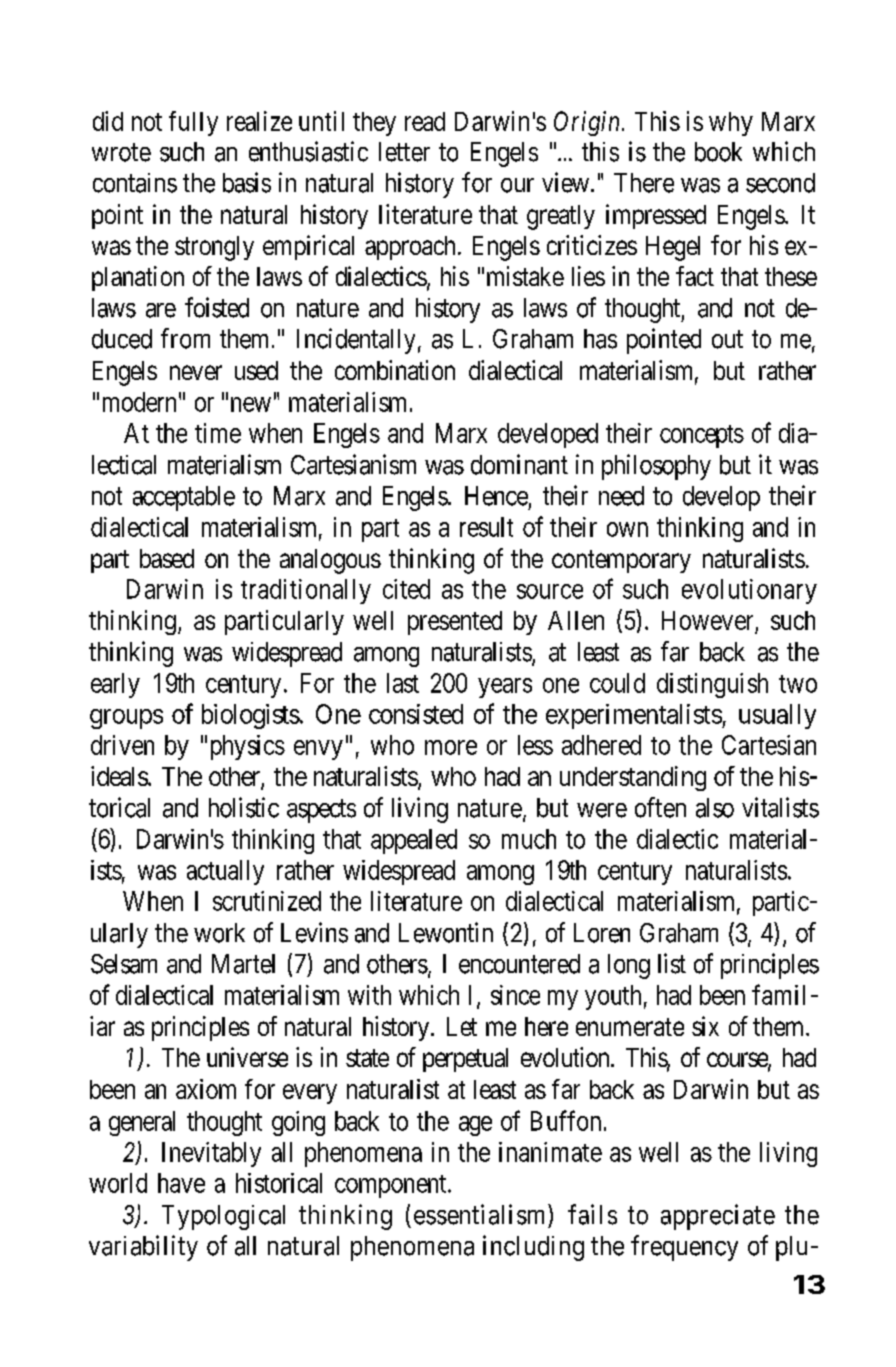 This page has width=896, height=1367. What do you see at coordinates (718, 152) in the page?
I see `book` at bounding box center [718, 152].
